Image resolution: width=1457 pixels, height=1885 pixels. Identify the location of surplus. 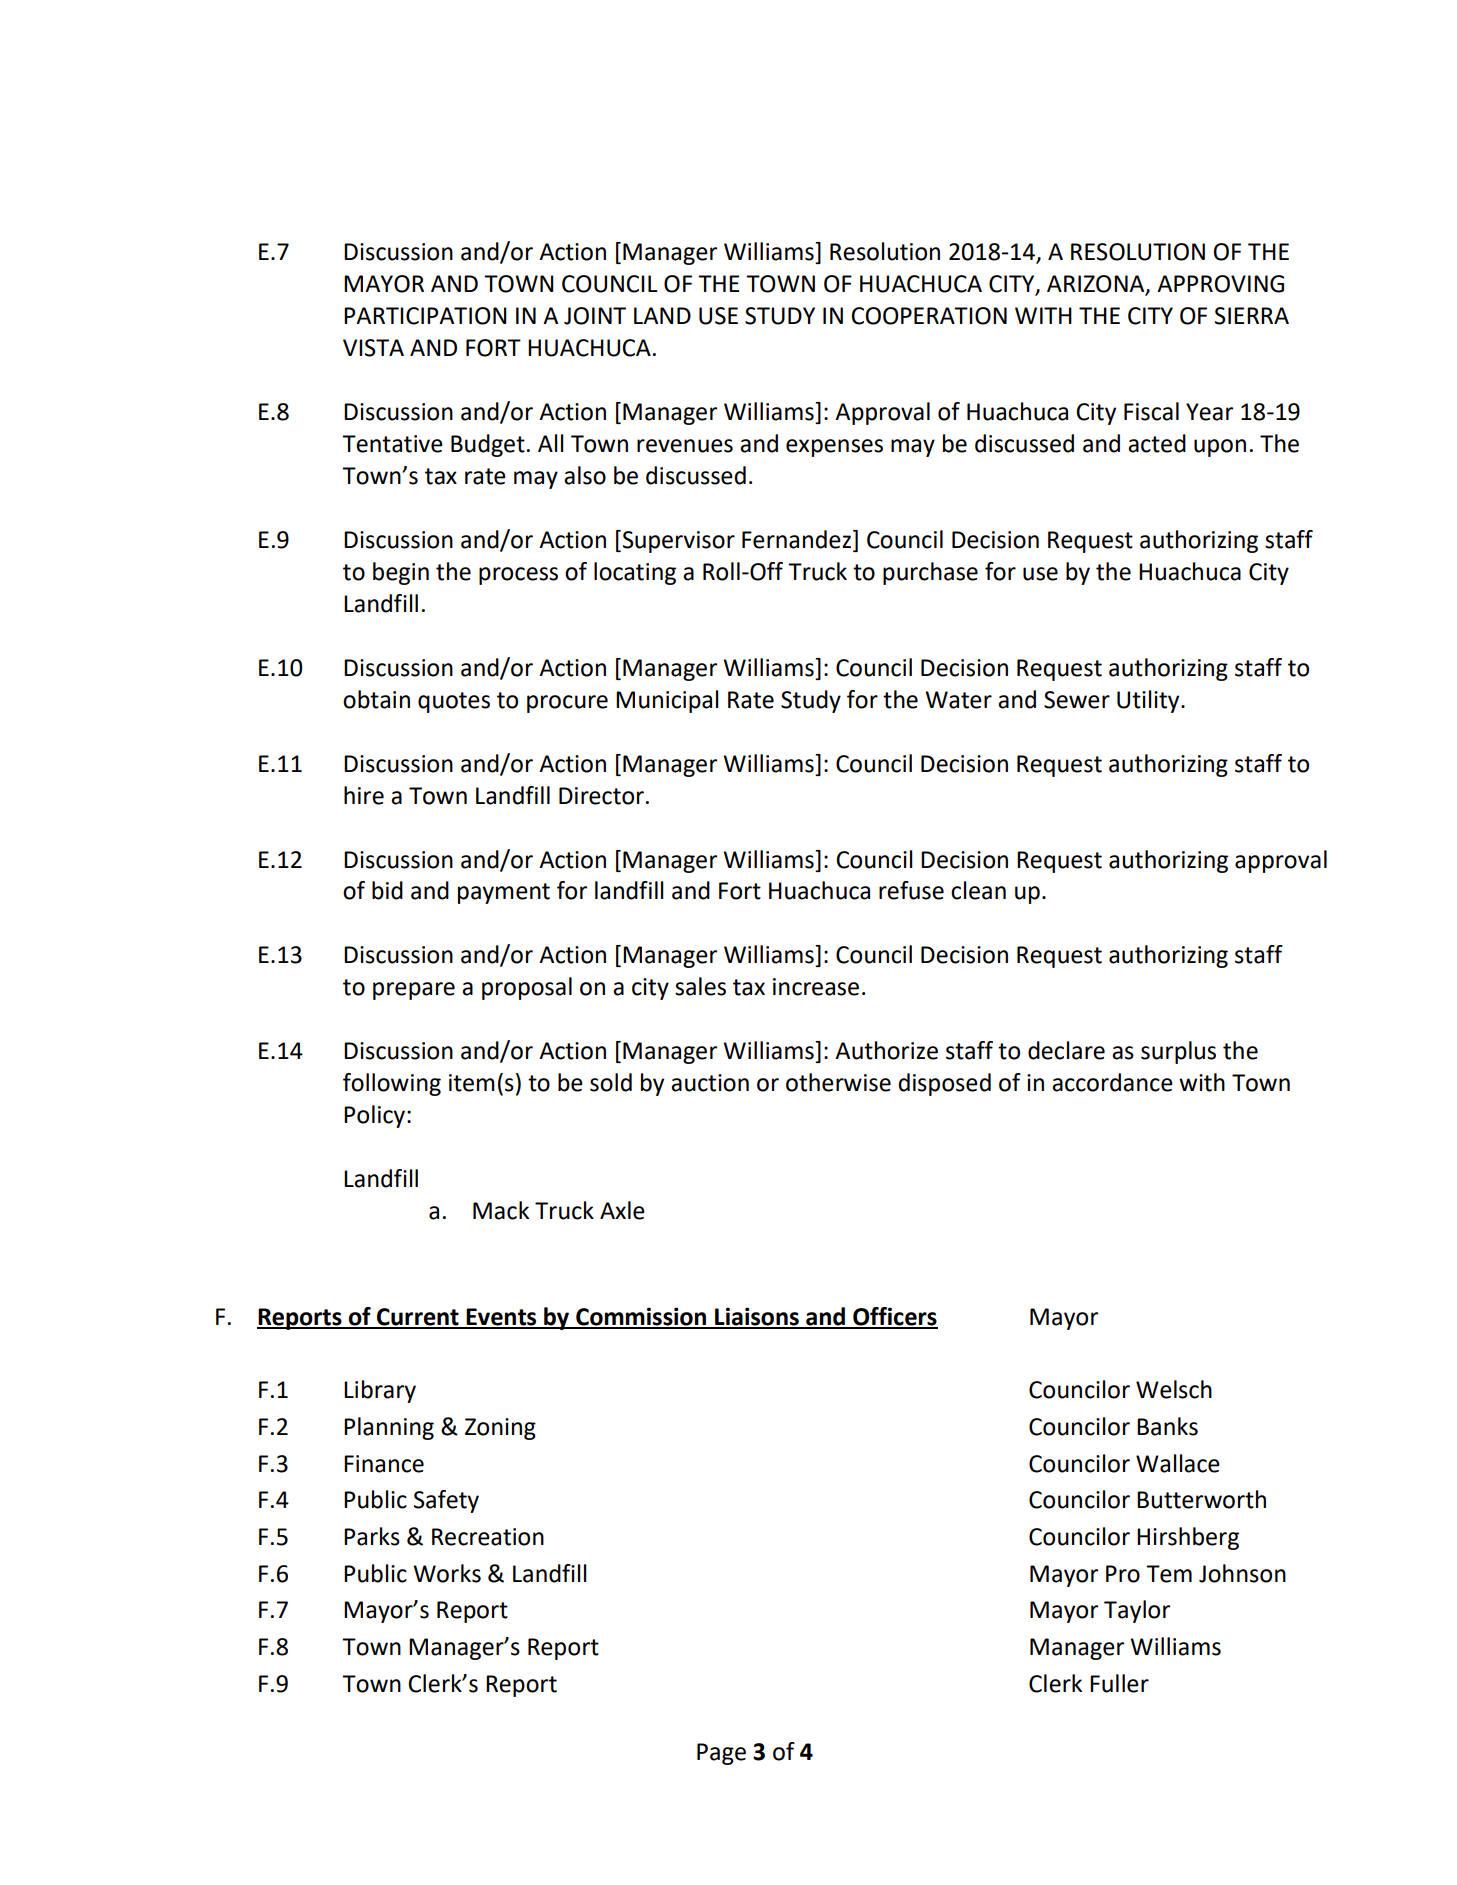
(1178, 1052).
